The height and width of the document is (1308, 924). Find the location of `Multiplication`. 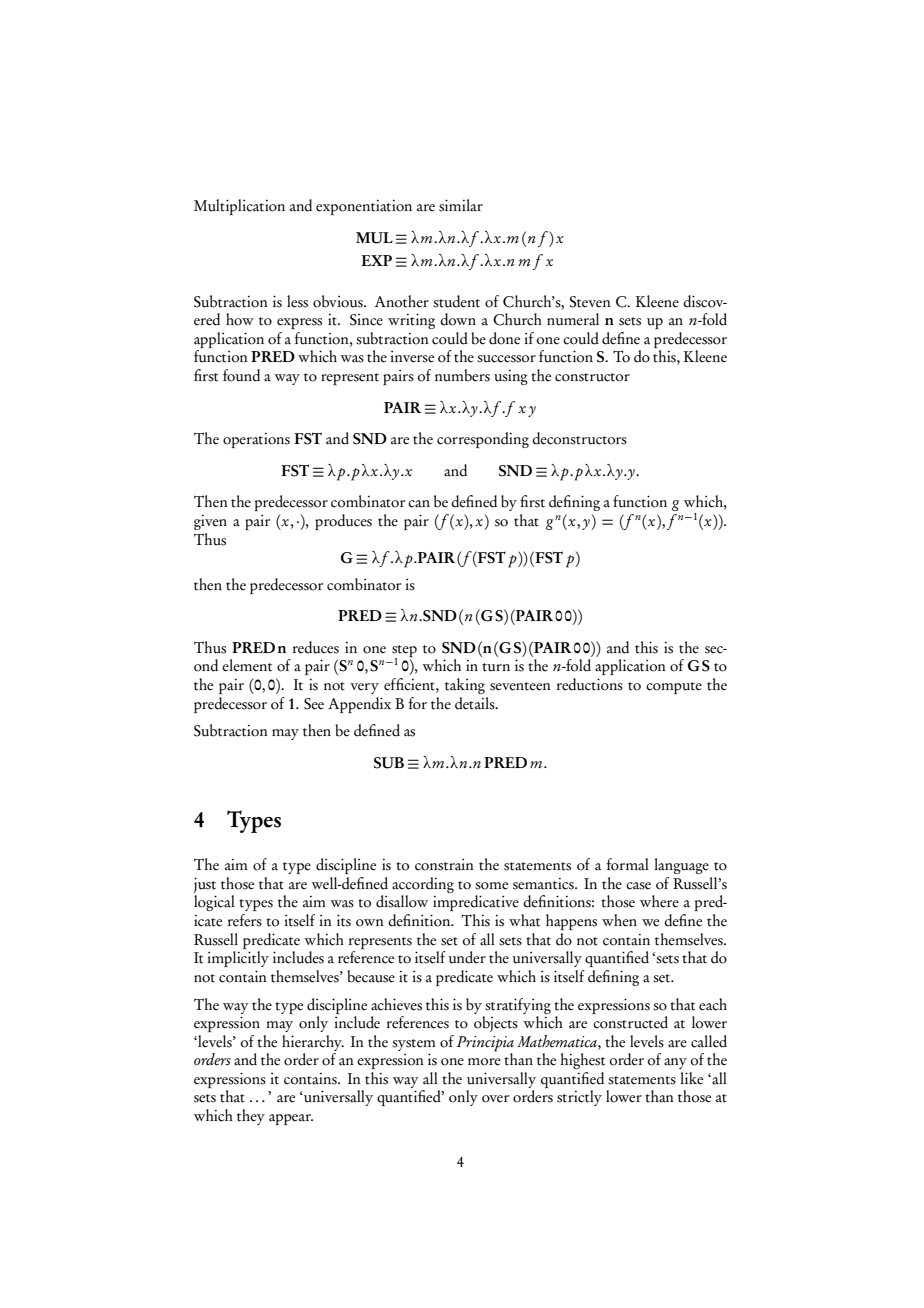

Multiplication is located at coordinates (239, 207).
